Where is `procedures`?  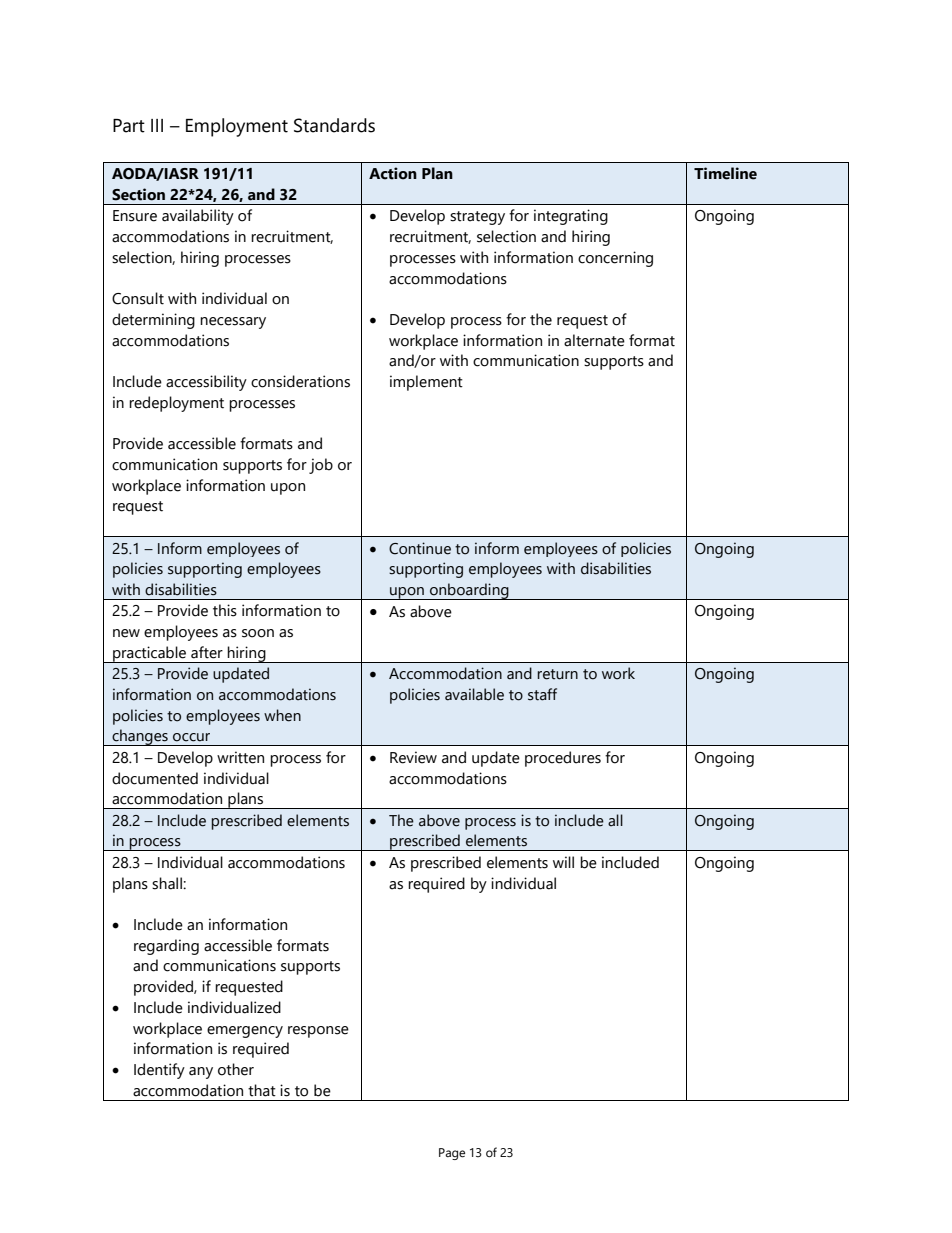
procedures is located at coordinates (563, 759).
